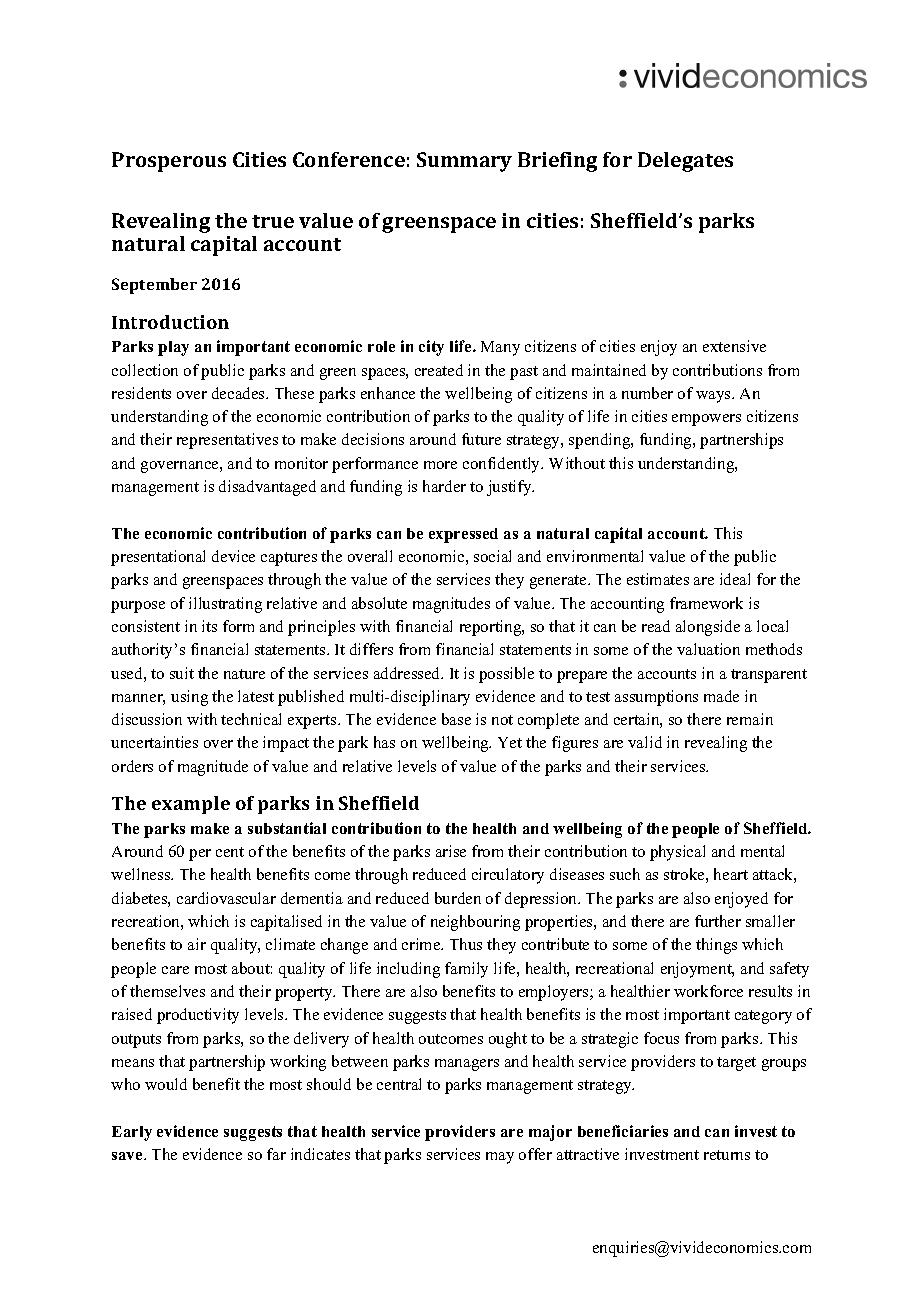  What do you see at coordinates (458, 898) in the screenshot?
I see `burden` at bounding box center [458, 898].
